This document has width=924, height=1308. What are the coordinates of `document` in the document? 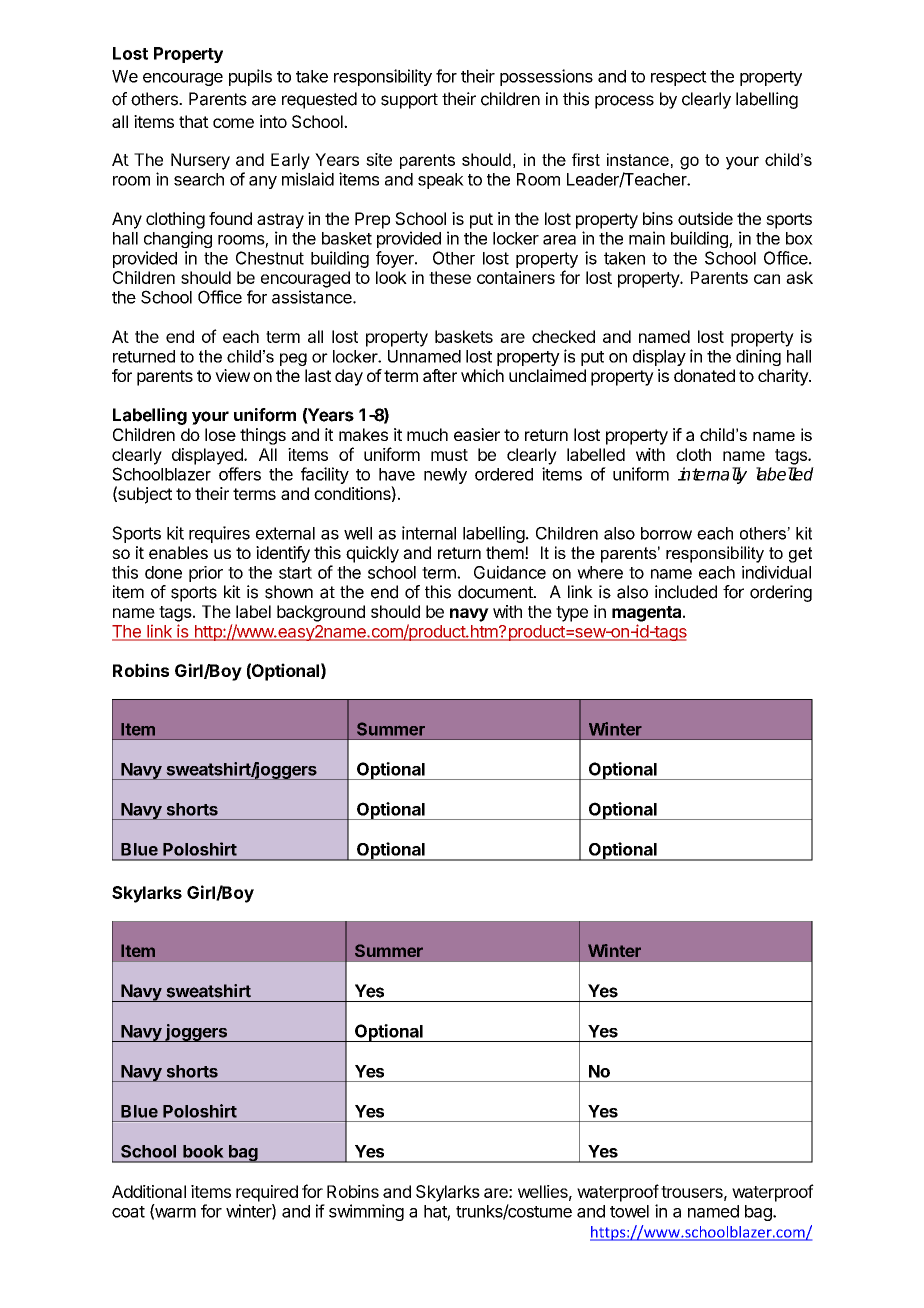 It's located at (496, 592).
